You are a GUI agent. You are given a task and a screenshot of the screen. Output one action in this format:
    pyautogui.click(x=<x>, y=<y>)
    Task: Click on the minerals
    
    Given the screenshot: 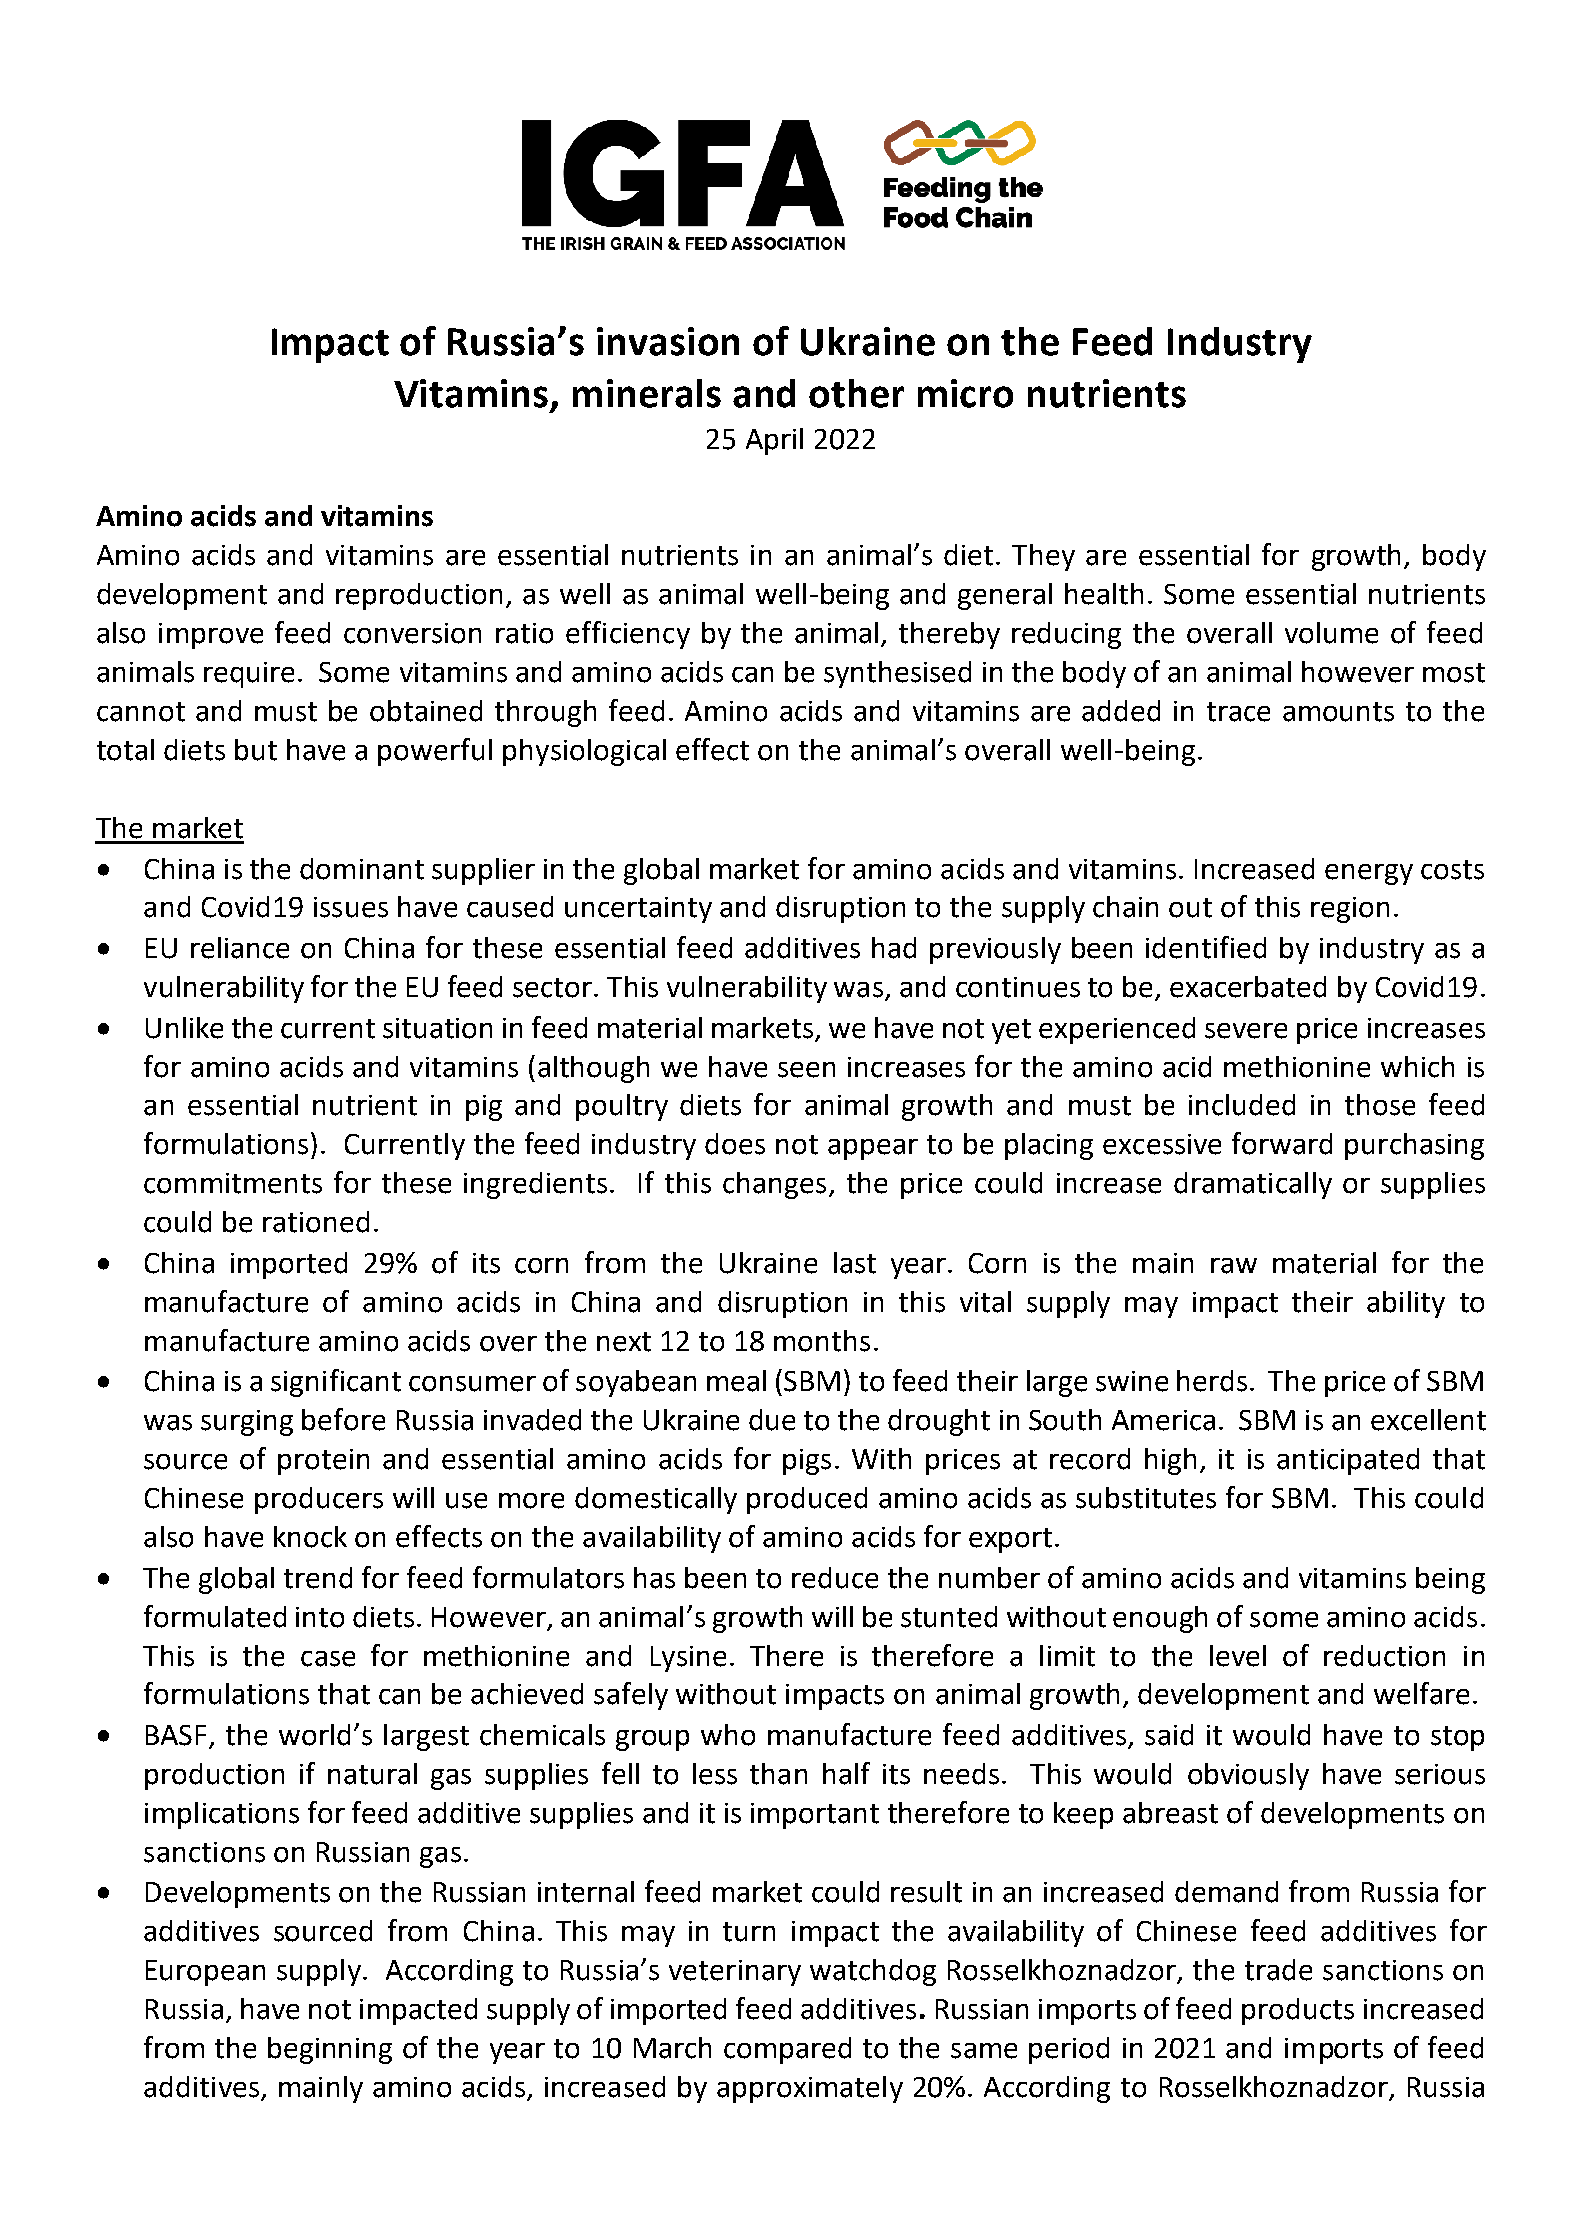 What is the action you would take?
    pyautogui.click(x=647, y=393)
